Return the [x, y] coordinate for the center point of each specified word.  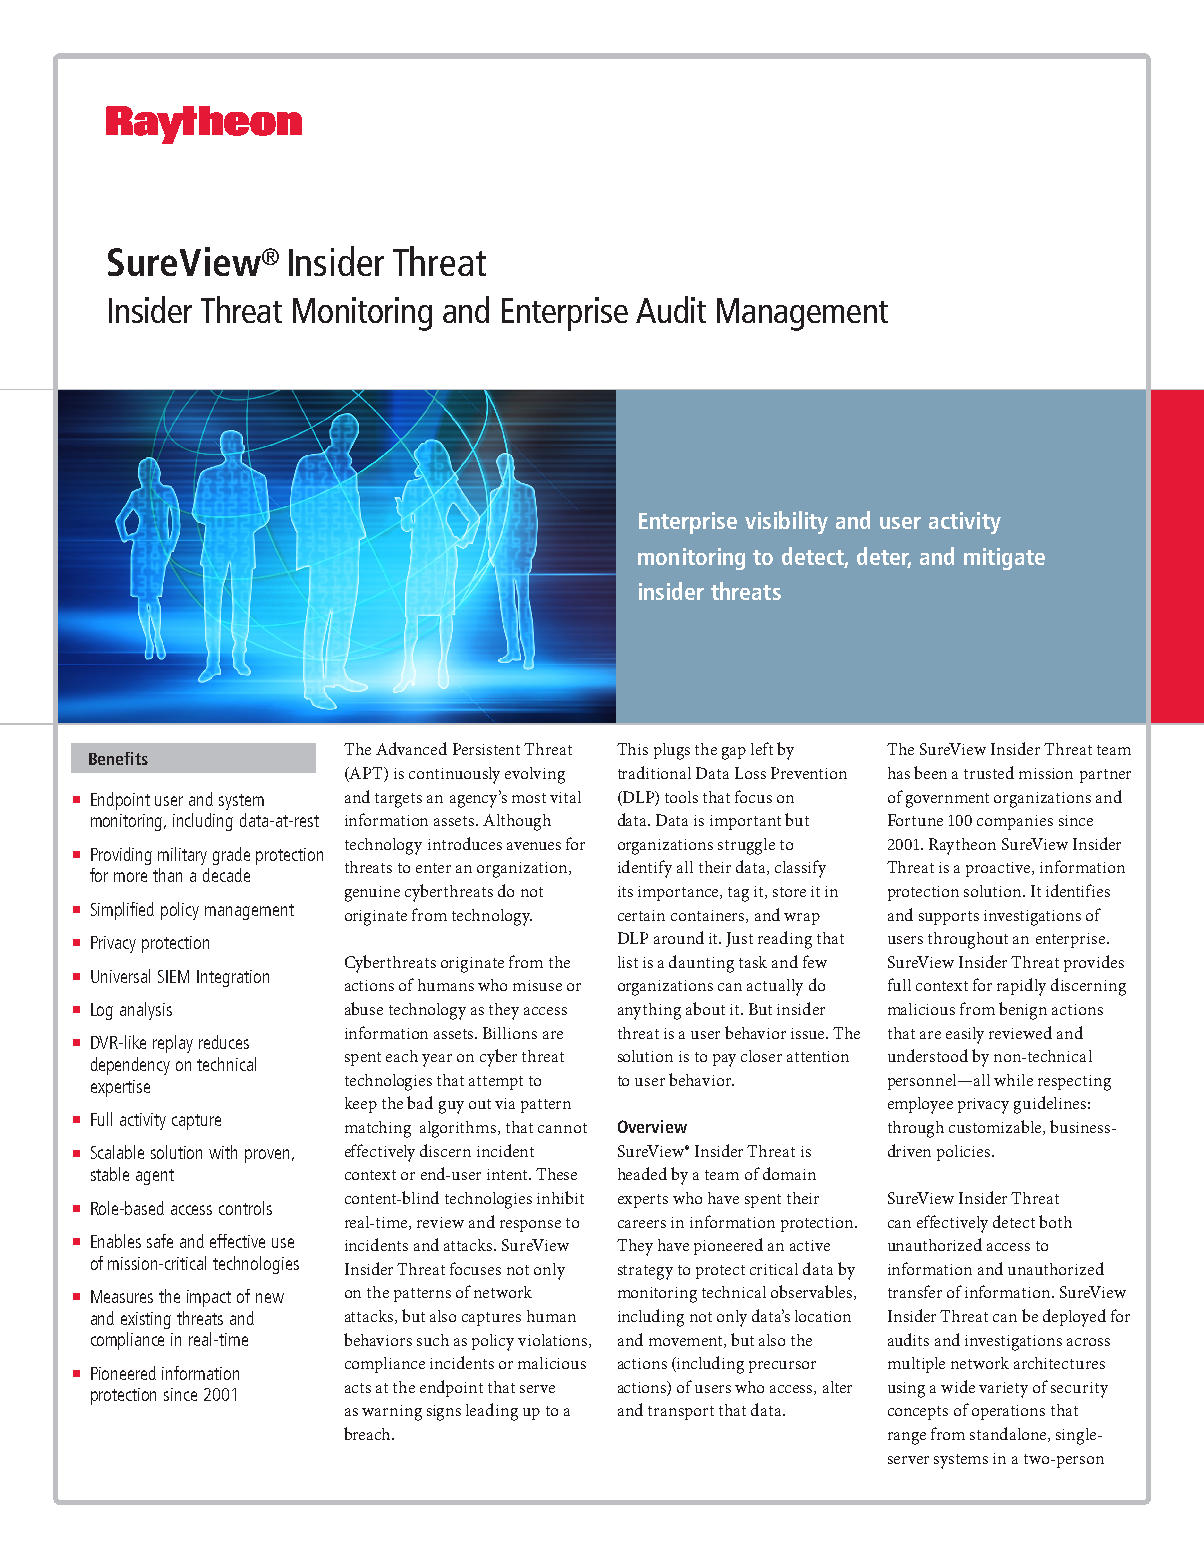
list [628, 962]
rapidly [1021, 987]
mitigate [1004, 559]
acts [358, 1388]
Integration [233, 978]
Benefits [118, 758]
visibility [786, 522]
